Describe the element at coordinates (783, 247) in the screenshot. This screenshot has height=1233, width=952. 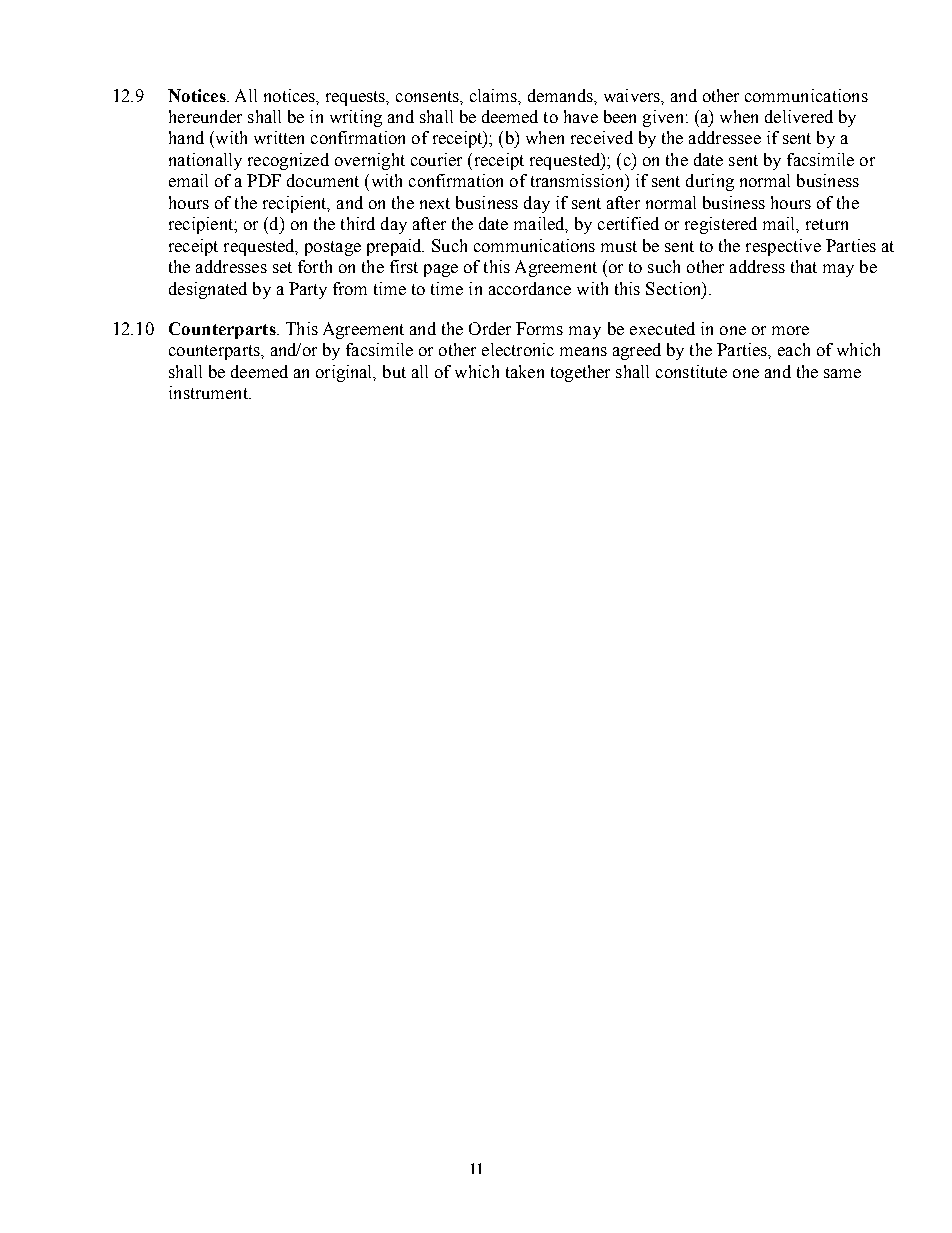
I see `respective` at that location.
